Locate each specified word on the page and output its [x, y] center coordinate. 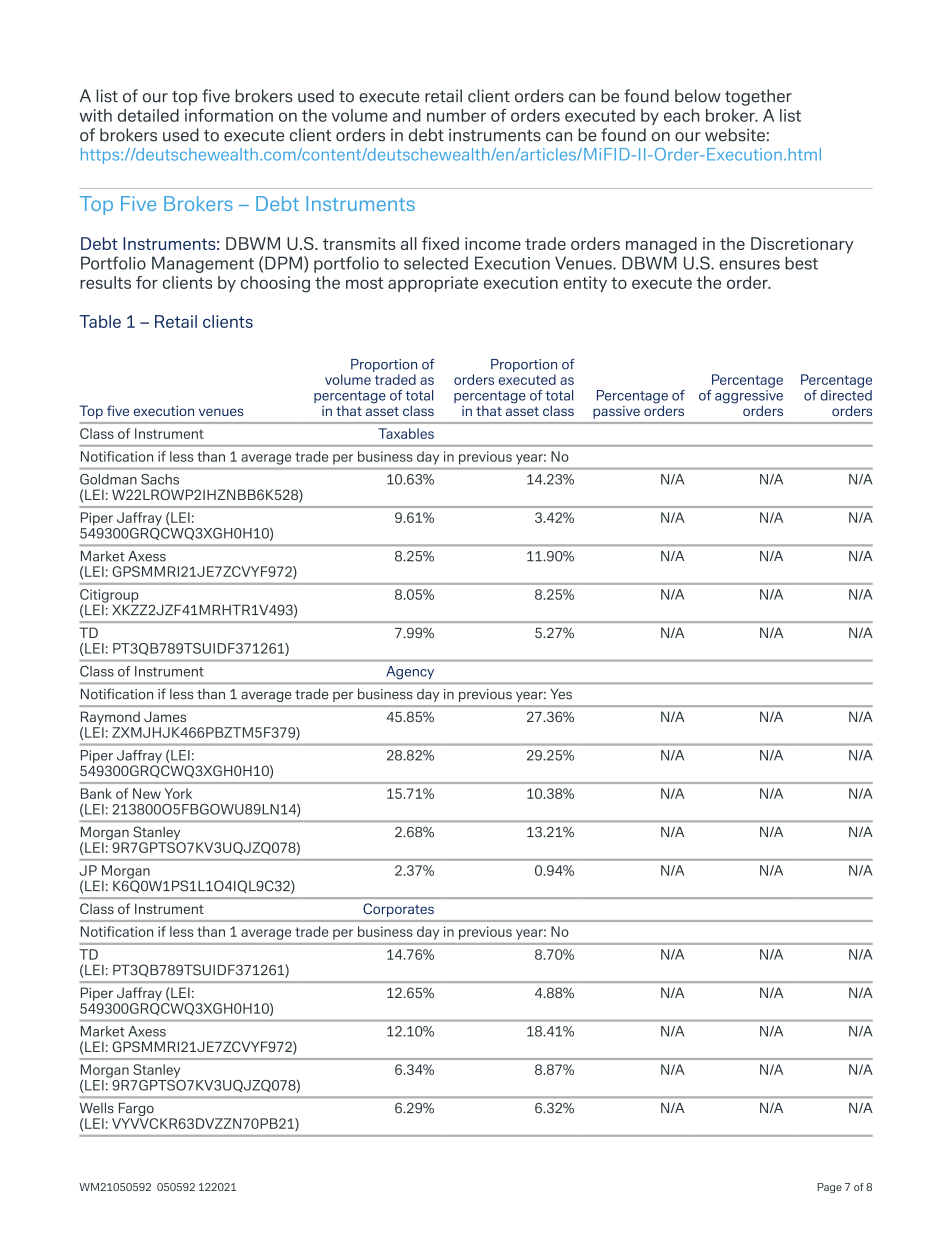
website [735, 135]
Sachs [160, 479]
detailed [148, 115]
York [178, 793]
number [456, 115]
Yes [561, 694]
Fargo [137, 1111]
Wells [97, 1108]
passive [616, 412]
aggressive [749, 398]
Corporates [398, 910]
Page [829, 1188]
